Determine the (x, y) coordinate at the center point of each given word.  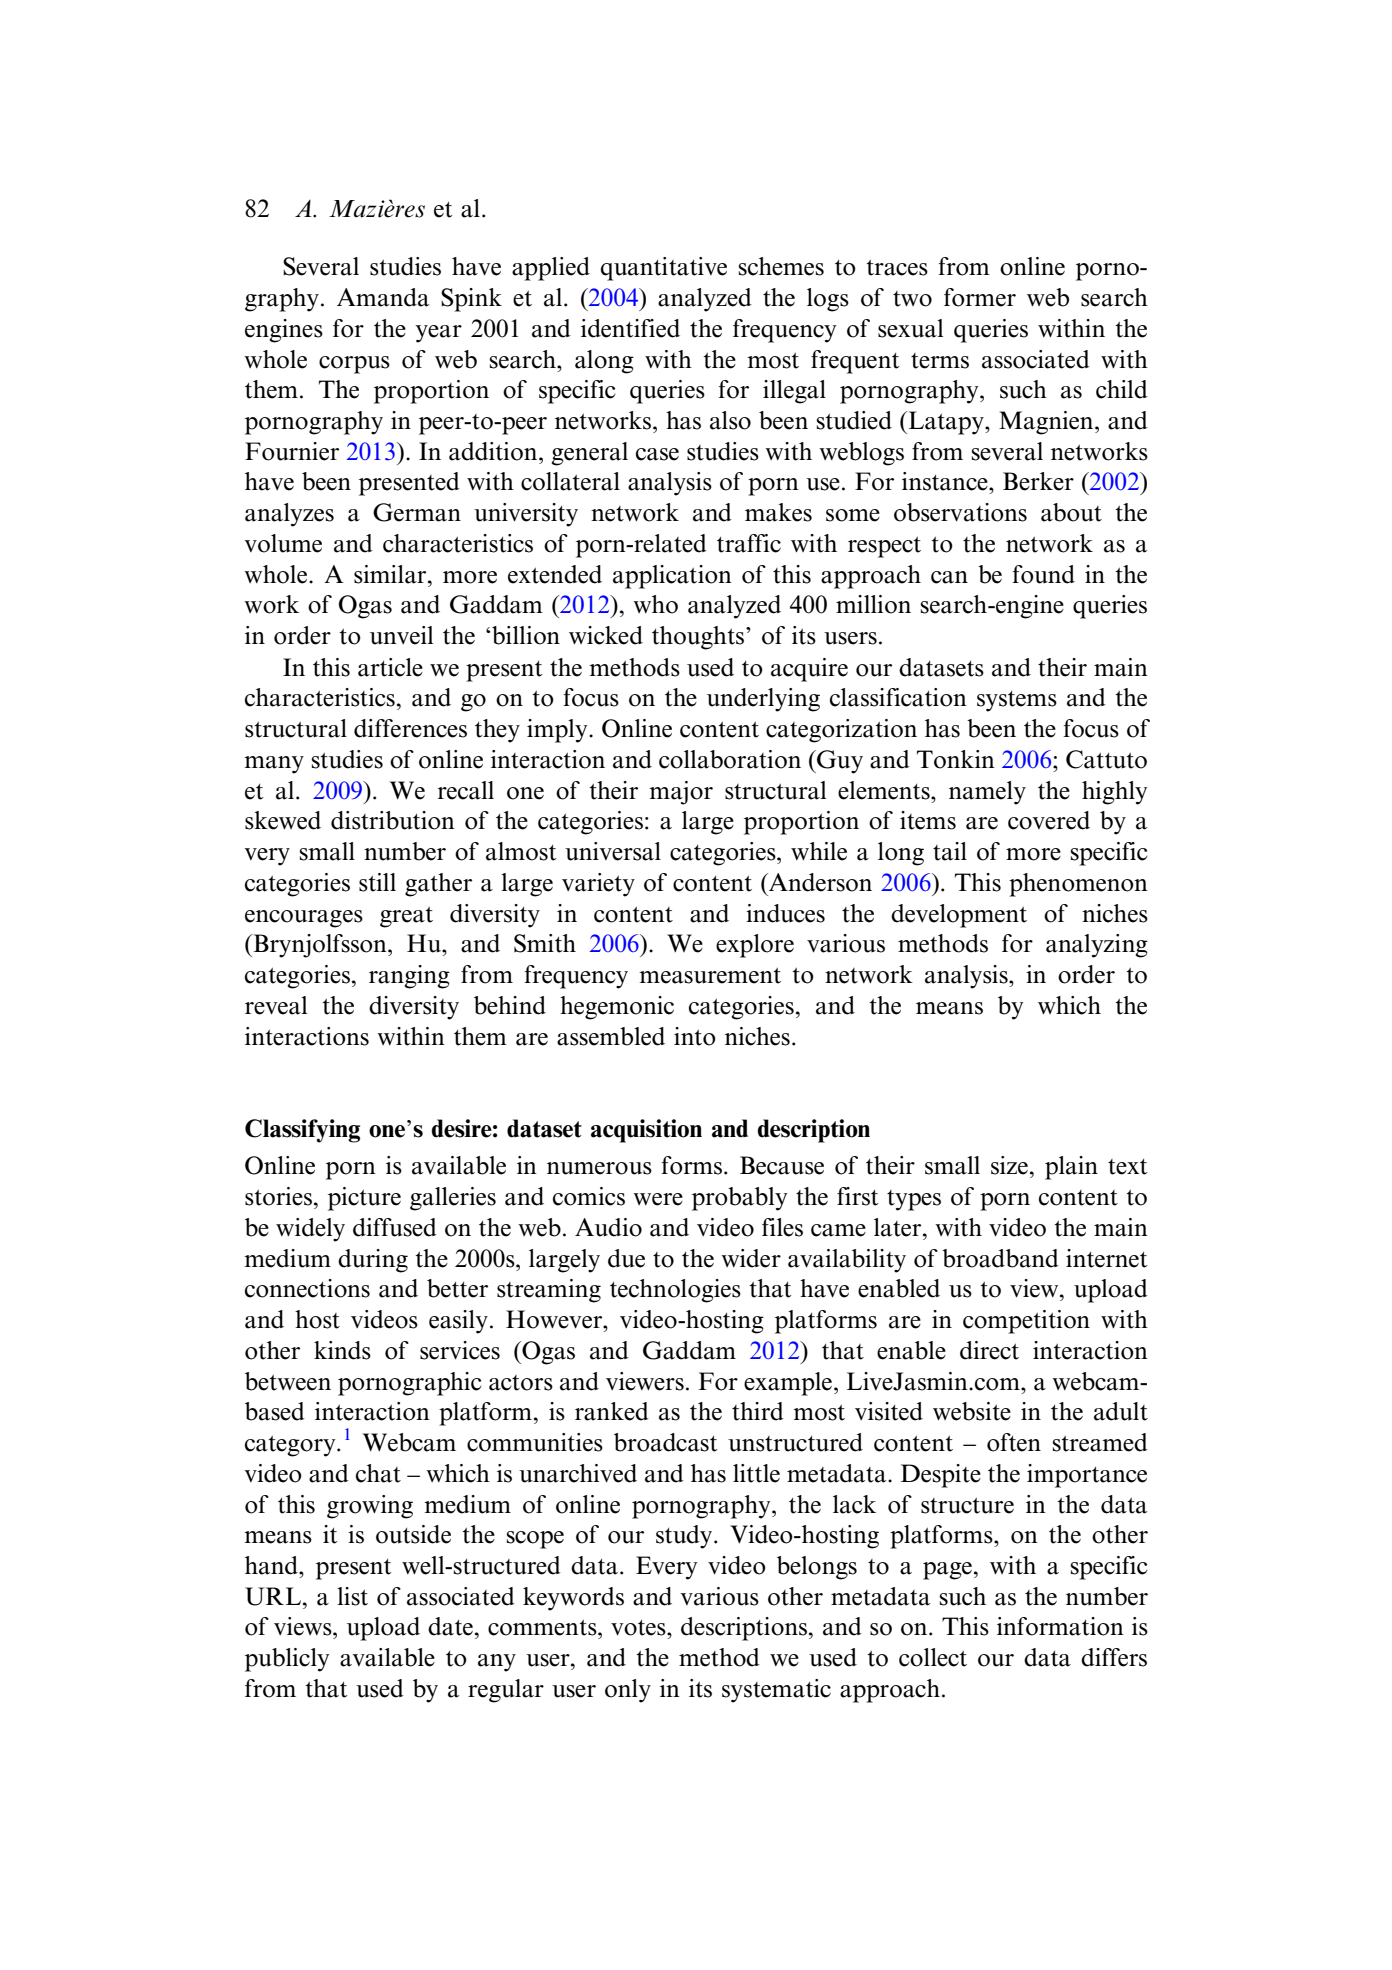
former (980, 297)
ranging (409, 977)
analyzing (1097, 946)
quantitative (664, 269)
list (352, 1596)
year (438, 334)
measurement (710, 976)
